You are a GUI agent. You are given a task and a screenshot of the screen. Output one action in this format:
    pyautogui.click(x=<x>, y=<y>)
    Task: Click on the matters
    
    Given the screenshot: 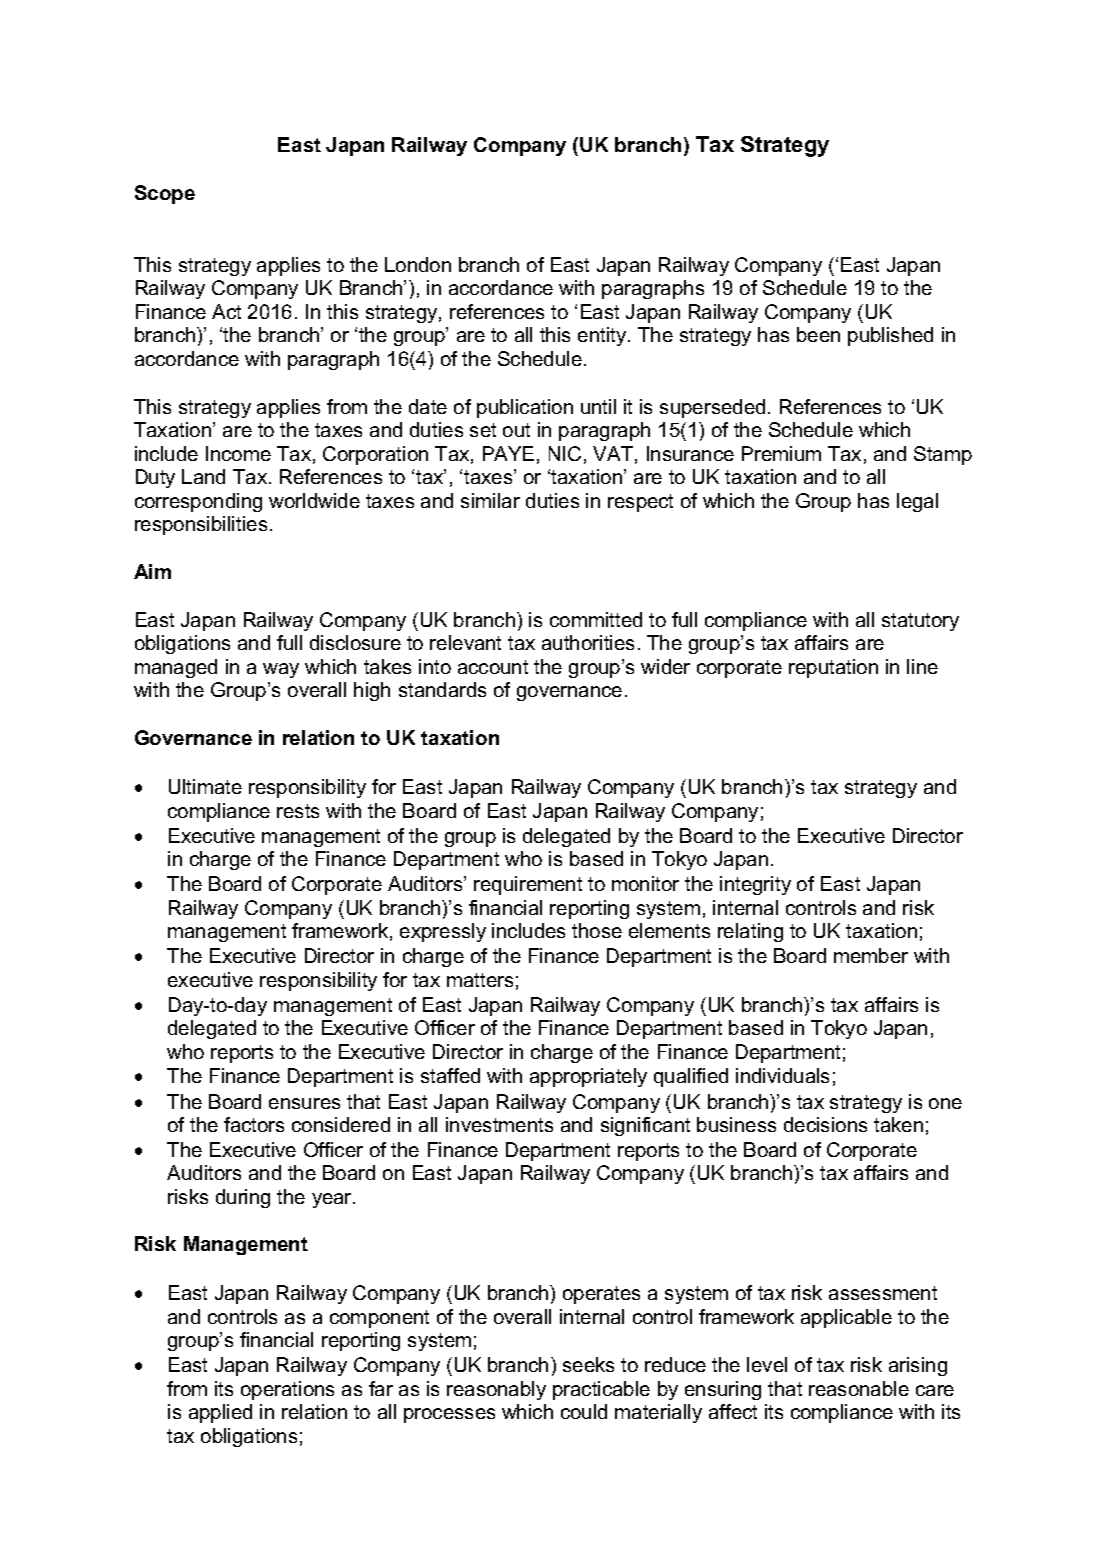 What is the action you would take?
    pyautogui.click(x=480, y=980)
